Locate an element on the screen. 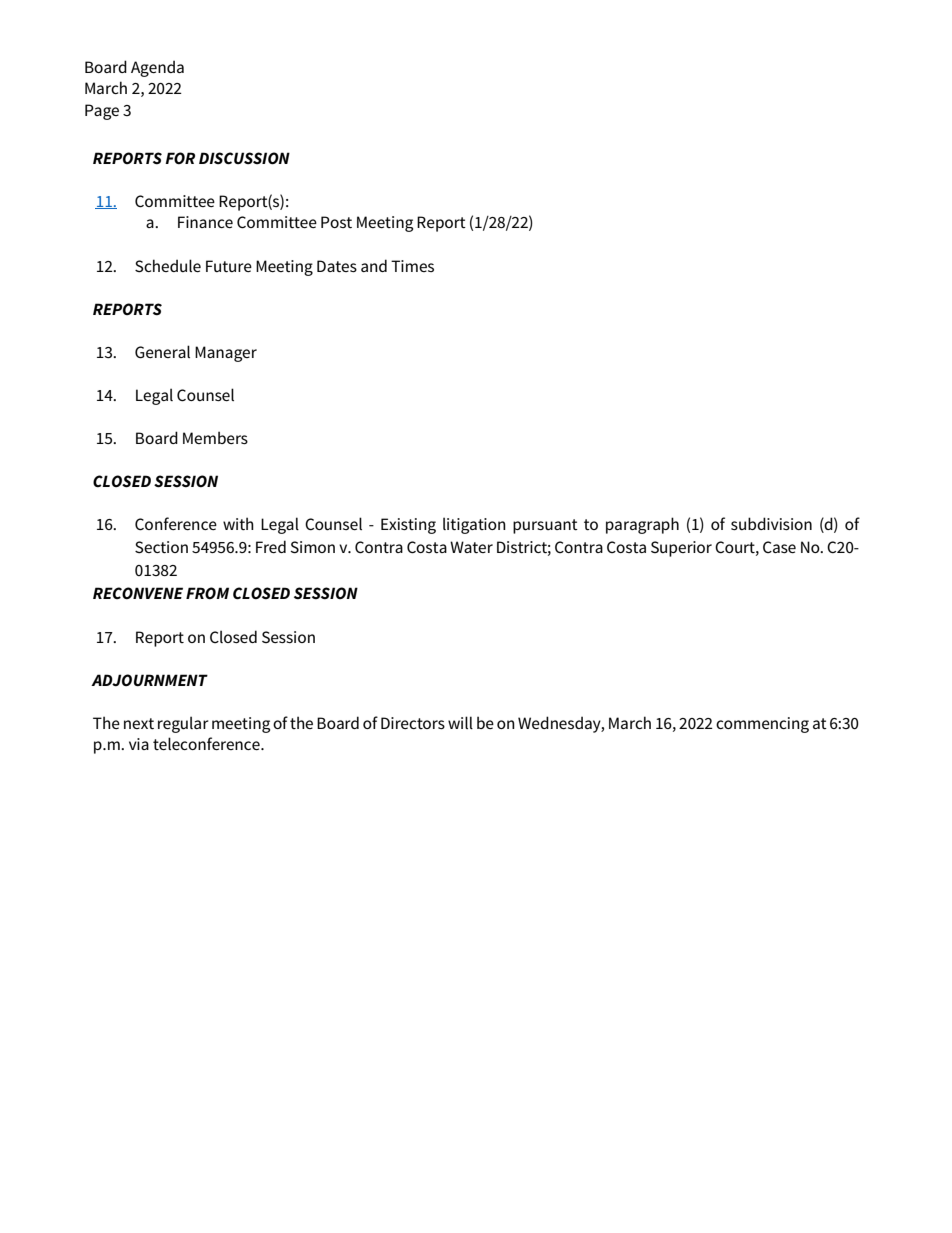  Members is located at coordinates (215, 437).
